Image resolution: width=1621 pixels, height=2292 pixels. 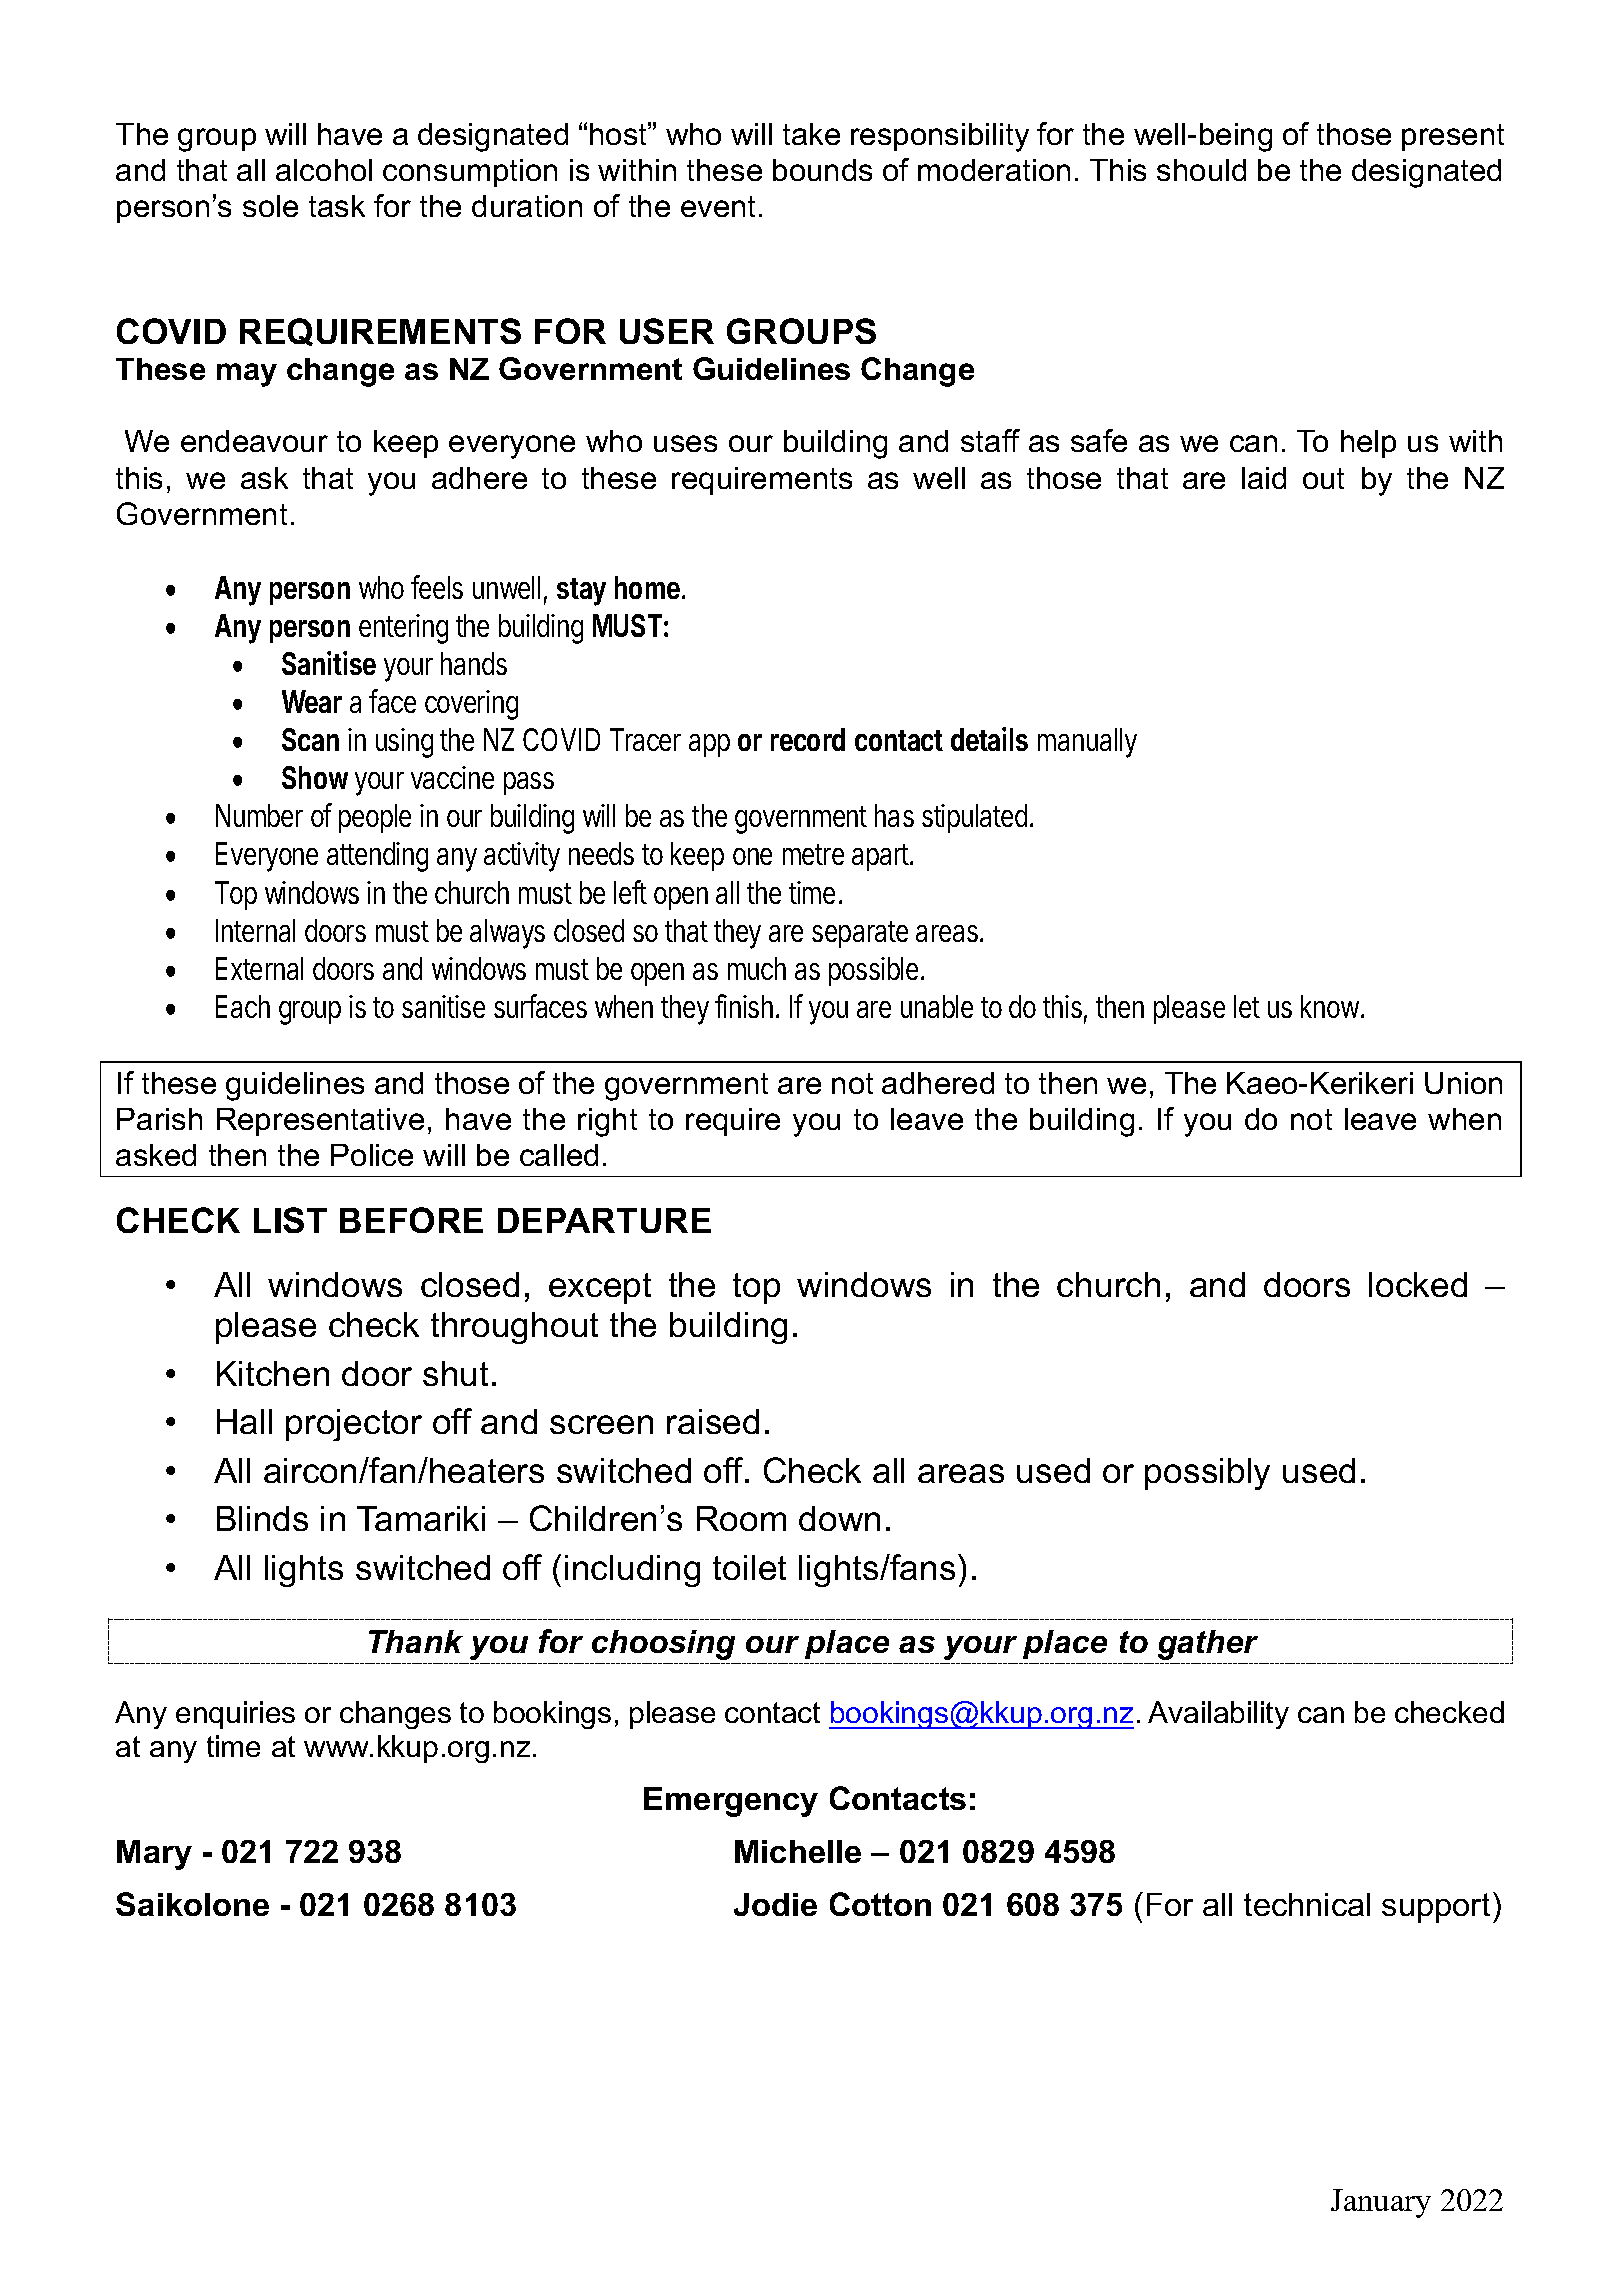 I want to click on Jodie, so click(x=775, y=1904).
